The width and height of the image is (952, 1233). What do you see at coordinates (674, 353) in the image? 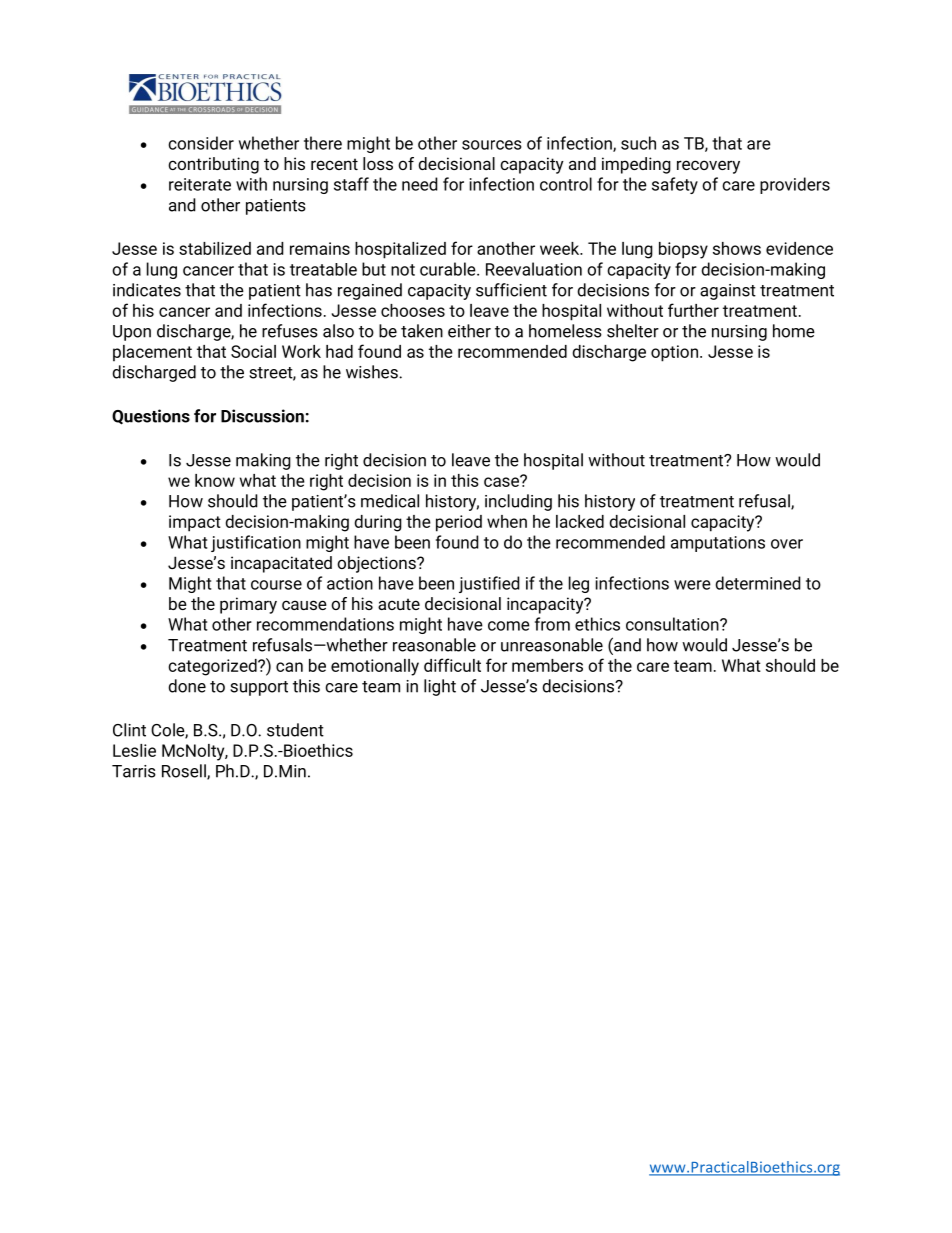
I see `option` at bounding box center [674, 353].
